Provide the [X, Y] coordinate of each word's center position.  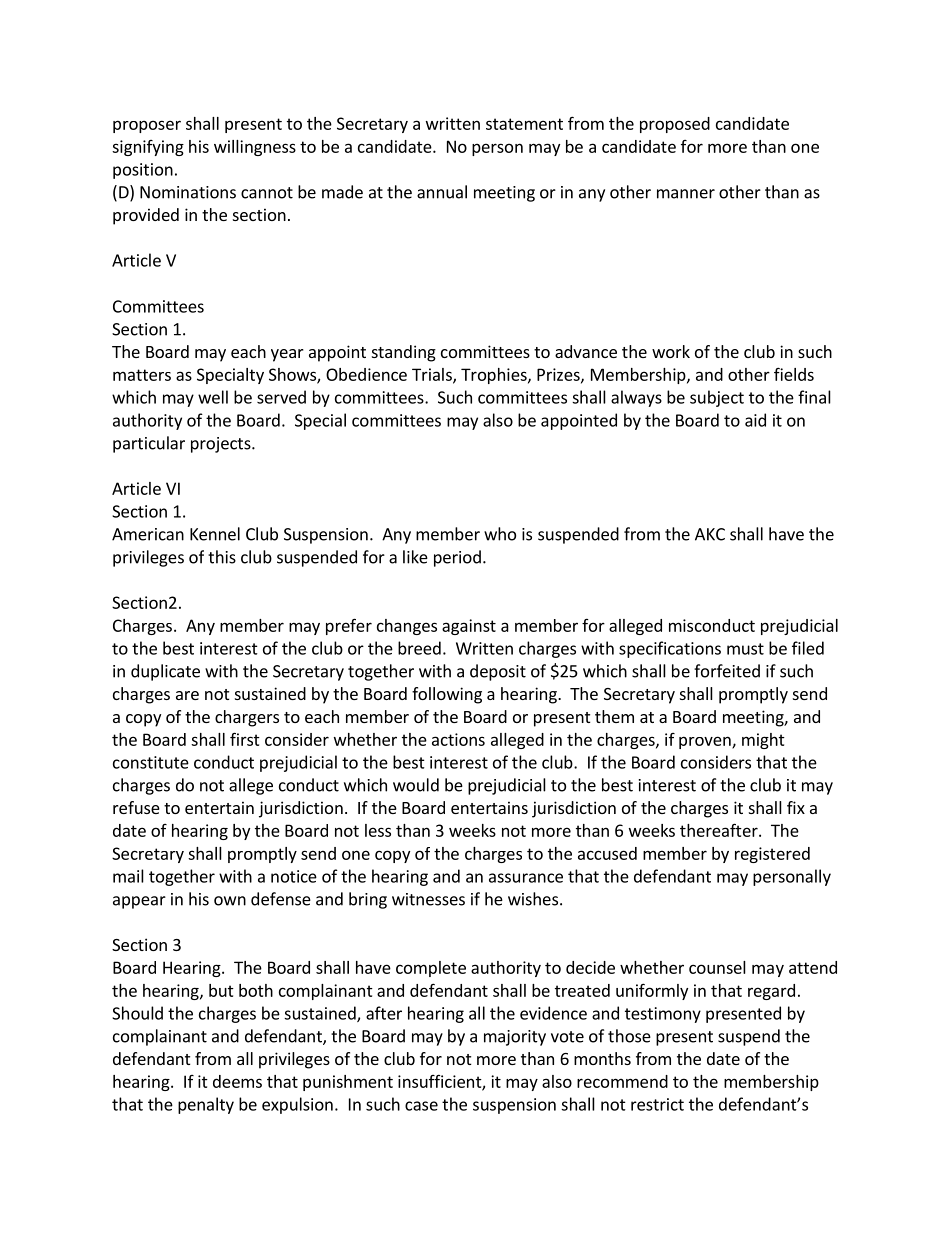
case [421, 1106]
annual [442, 192]
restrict [657, 1104]
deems [237, 1081]
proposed [675, 125]
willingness [255, 148]
